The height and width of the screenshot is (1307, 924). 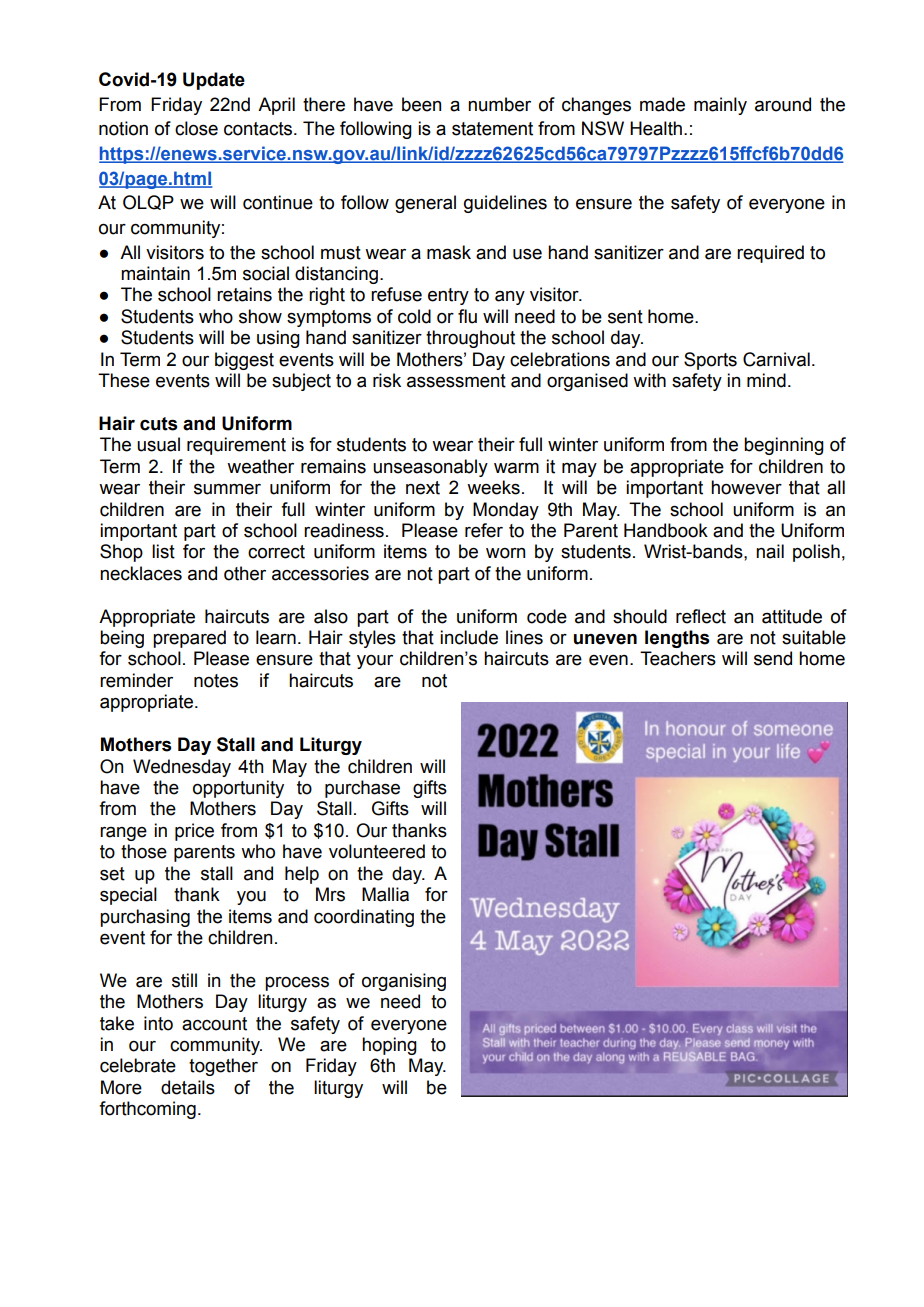 I want to click on reflect, so click(x=701, y=616).
